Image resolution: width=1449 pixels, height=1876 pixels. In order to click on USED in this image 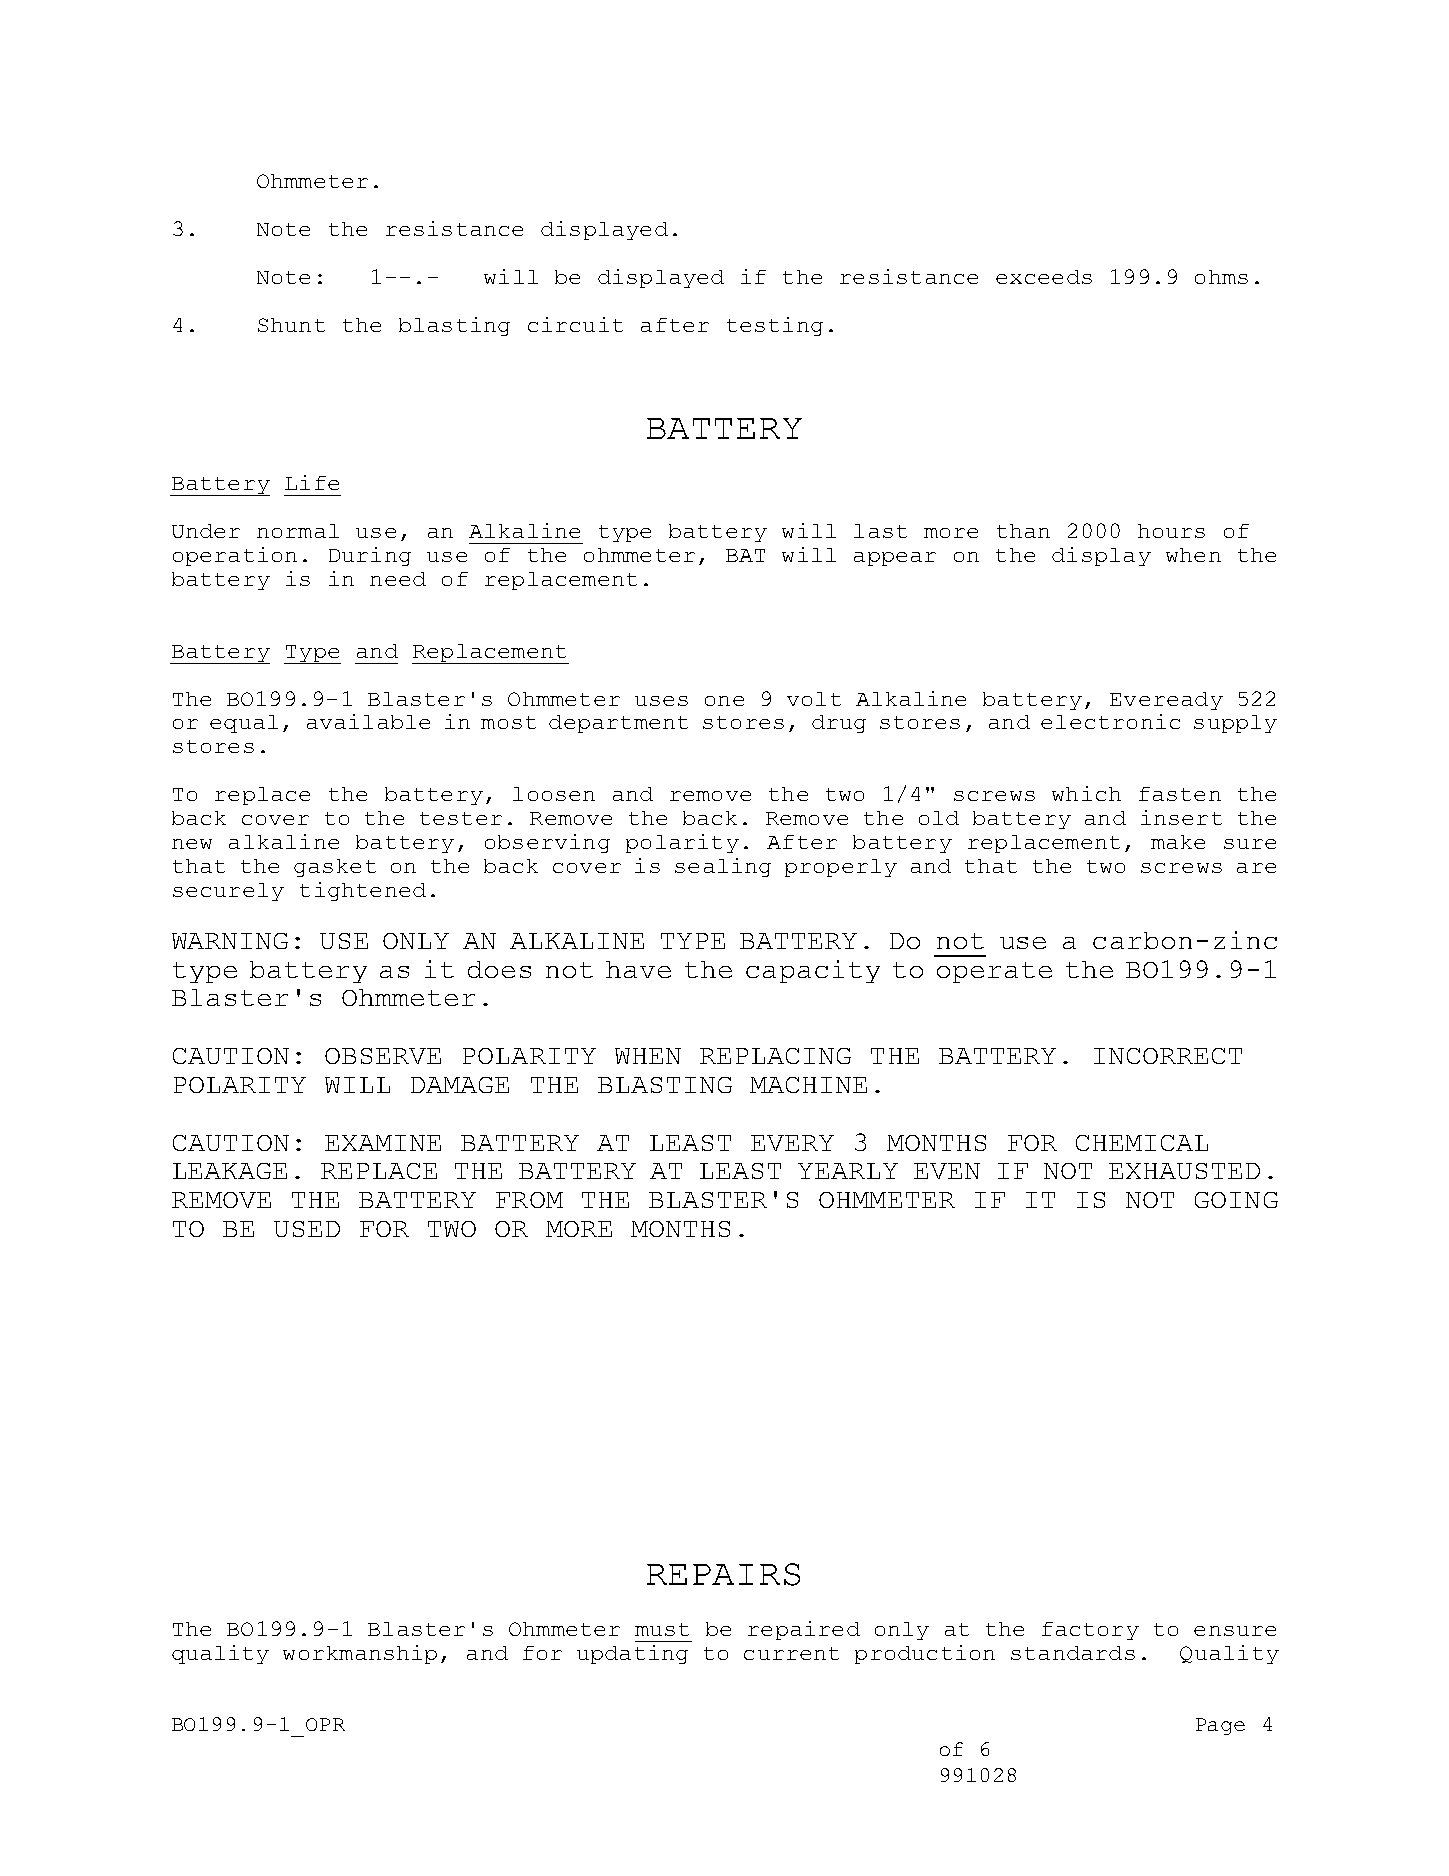, I will do `click(307, 1229)`.
